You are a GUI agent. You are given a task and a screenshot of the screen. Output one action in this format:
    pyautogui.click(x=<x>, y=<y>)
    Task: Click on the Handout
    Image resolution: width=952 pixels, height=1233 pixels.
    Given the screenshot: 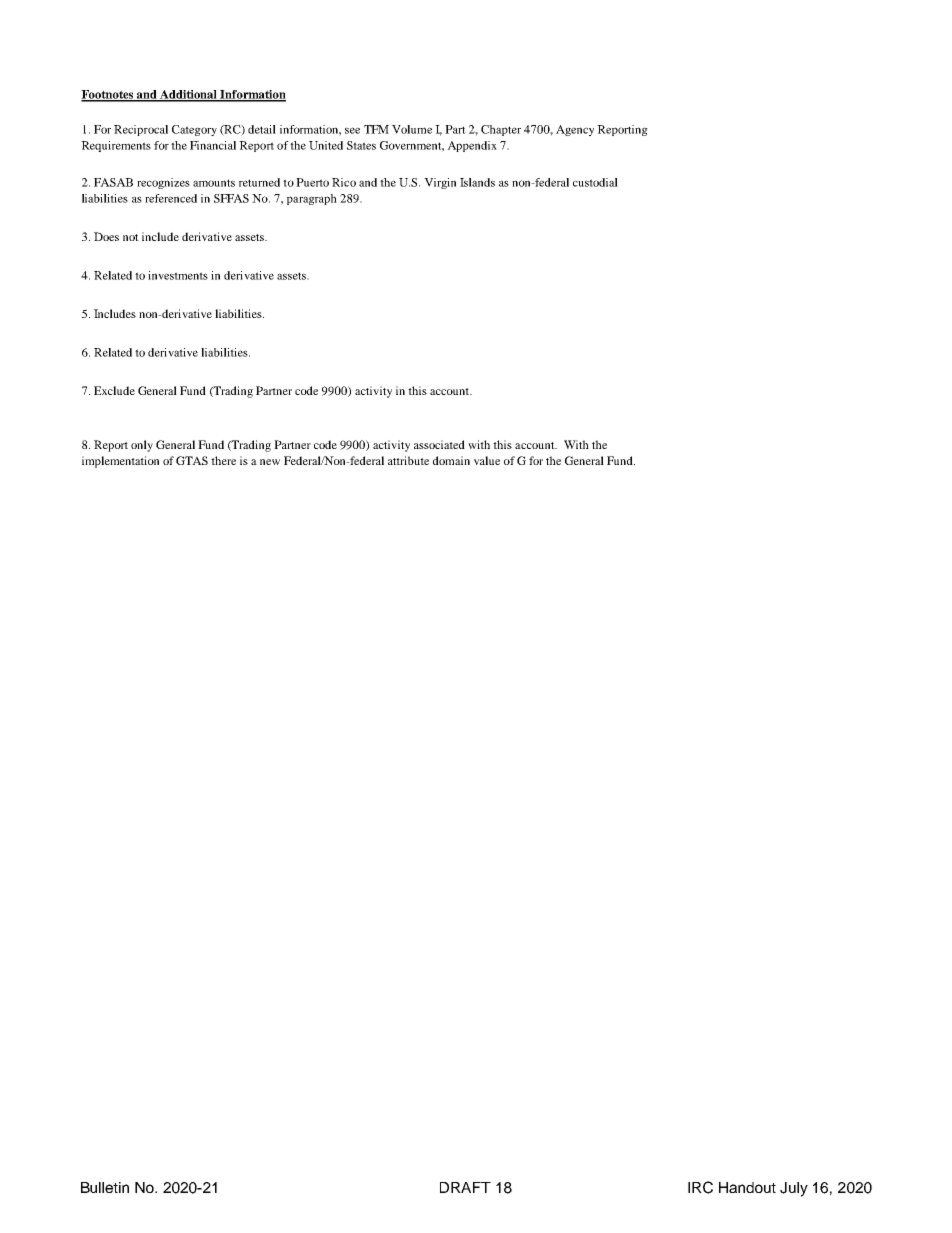 What is the action you would take?
    pyautogui.click(x=747, y=1187)
